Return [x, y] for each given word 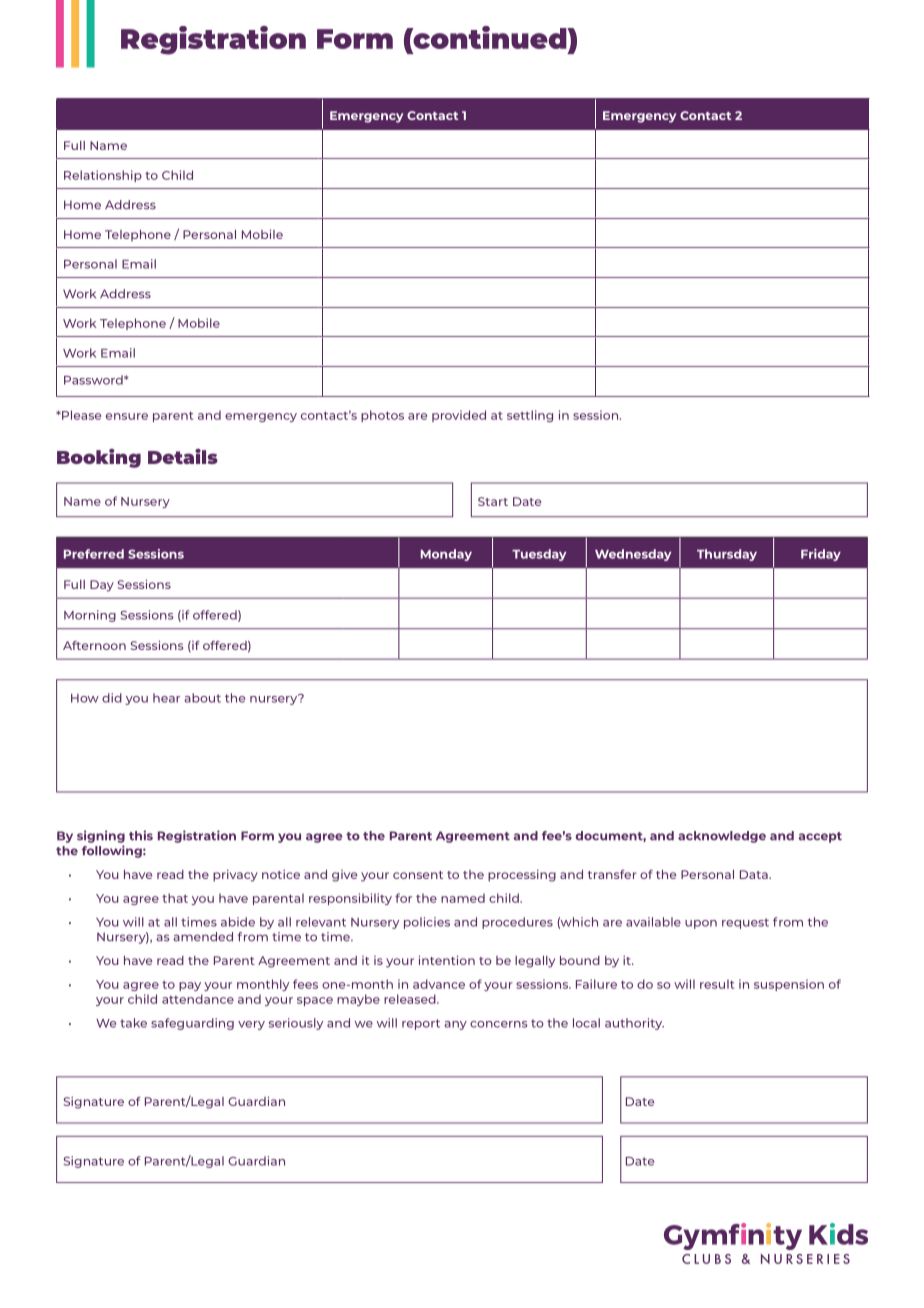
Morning [90, 616]
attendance [198, 999]
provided [459, 416]
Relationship [103, 176]
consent [418, 875]
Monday [446, 555]
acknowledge [722, 837]
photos [382, 416]
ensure [127, 416]
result [717, 984]
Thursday [727, 555]
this [141, 835]
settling [530, 416]
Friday [821, 555]
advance [439, 984]
